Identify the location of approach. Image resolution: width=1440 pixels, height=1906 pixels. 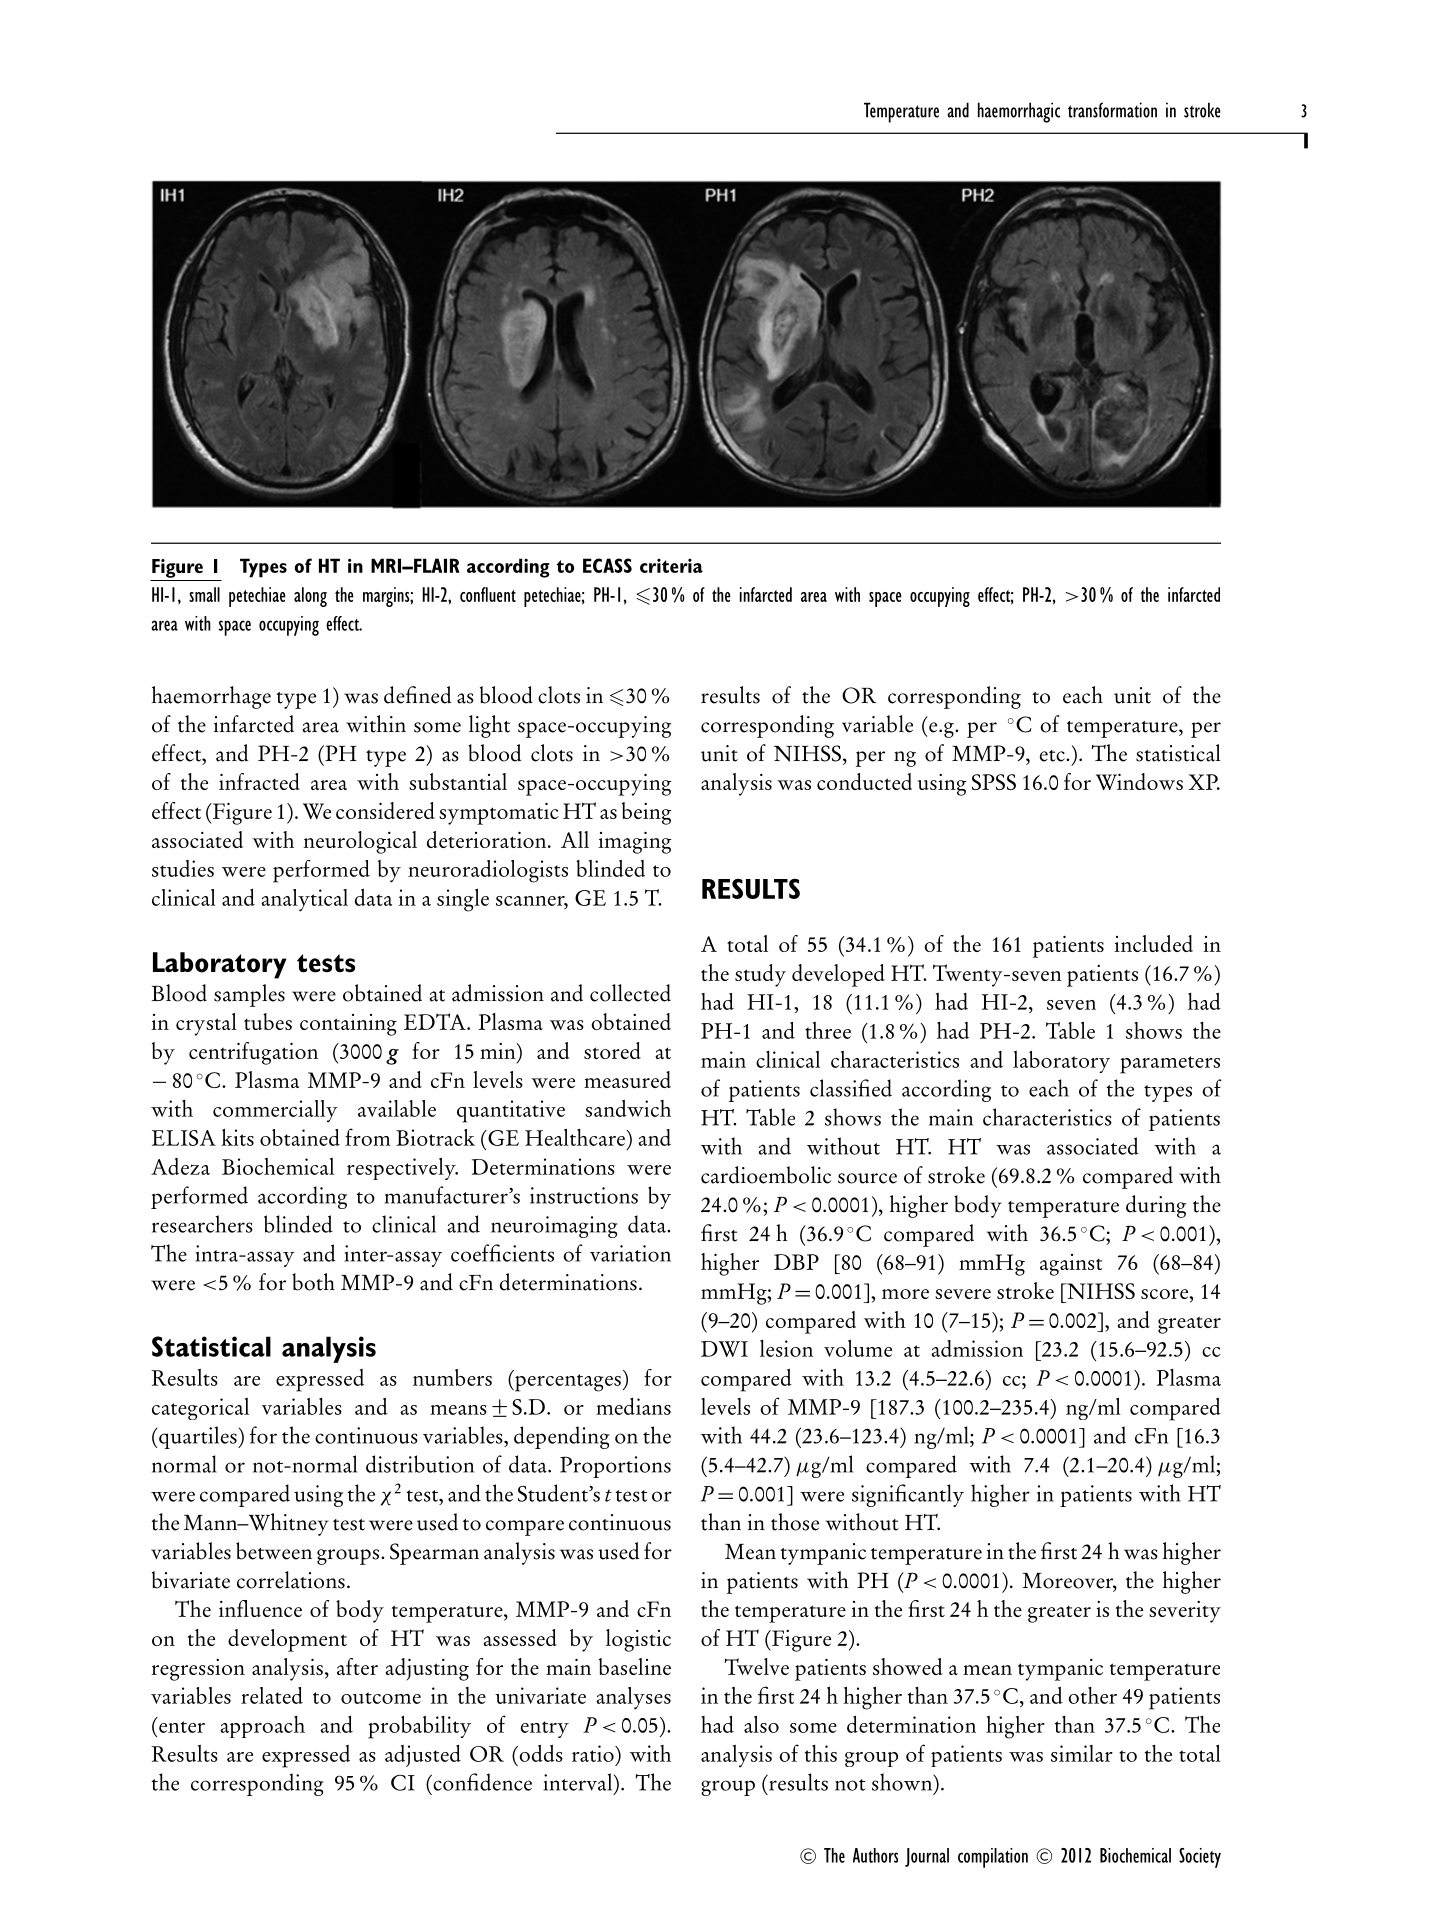
(262, 1727).
